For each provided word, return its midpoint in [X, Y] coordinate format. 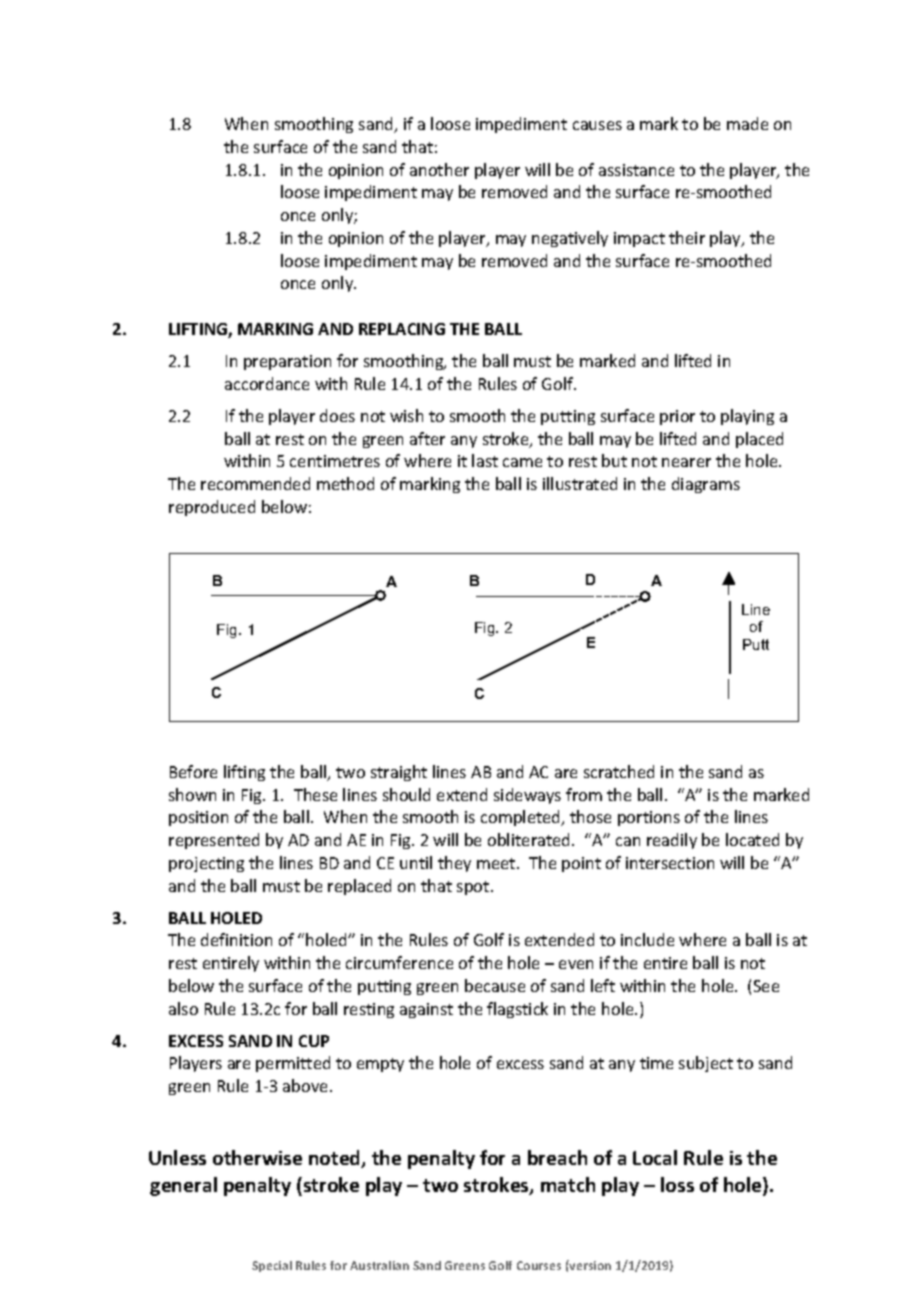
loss [677, 1184]
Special [272, 1266]
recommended [255, 483]
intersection [670, 863]
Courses [539, 1265]
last [485, 460]
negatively [570, 239]
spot [474, 888]
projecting [206, 864]
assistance [636, 170]
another [439, 169]
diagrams [706, 485]
